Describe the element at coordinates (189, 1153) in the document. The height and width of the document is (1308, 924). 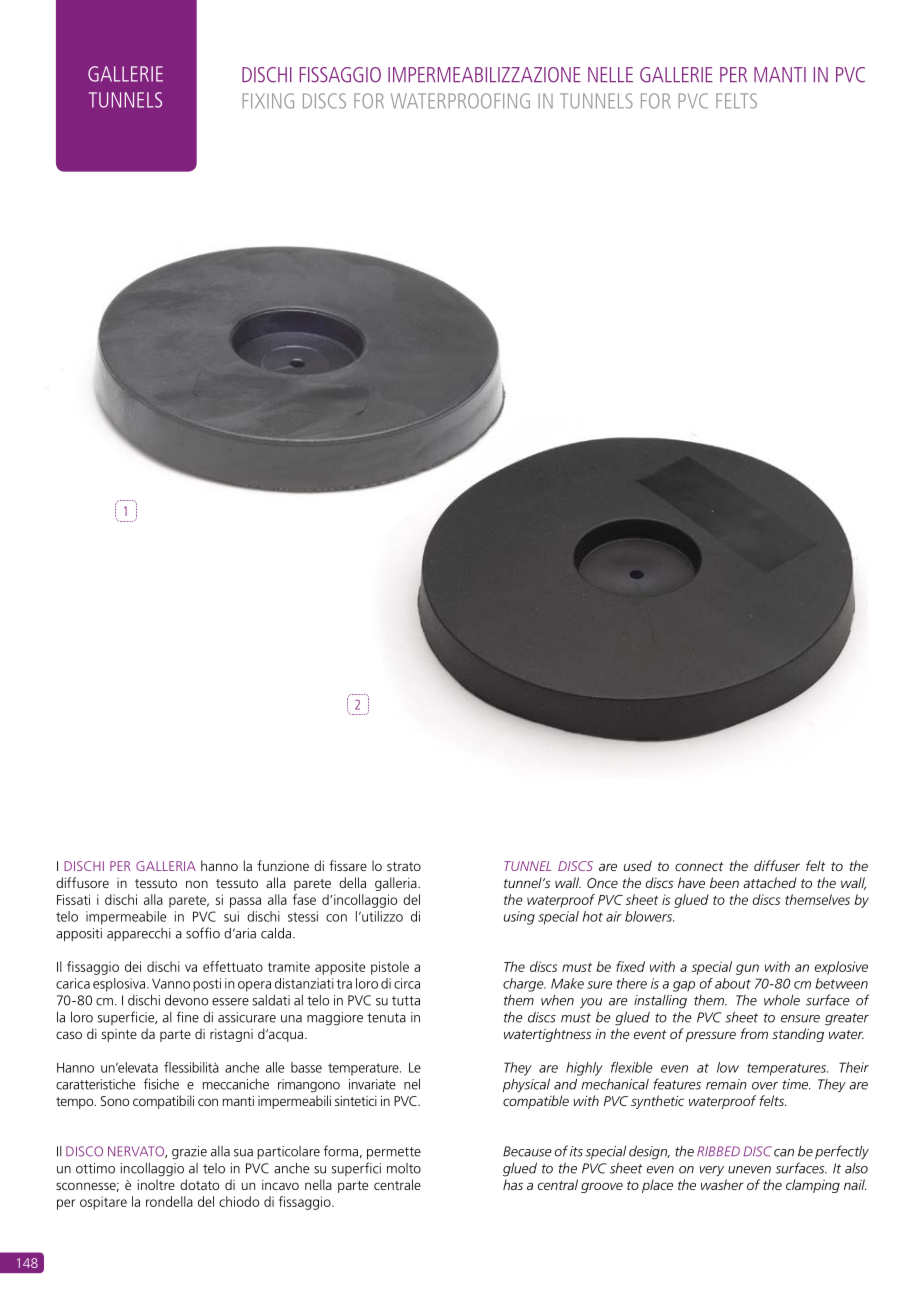
I see `grazie` at that location.
